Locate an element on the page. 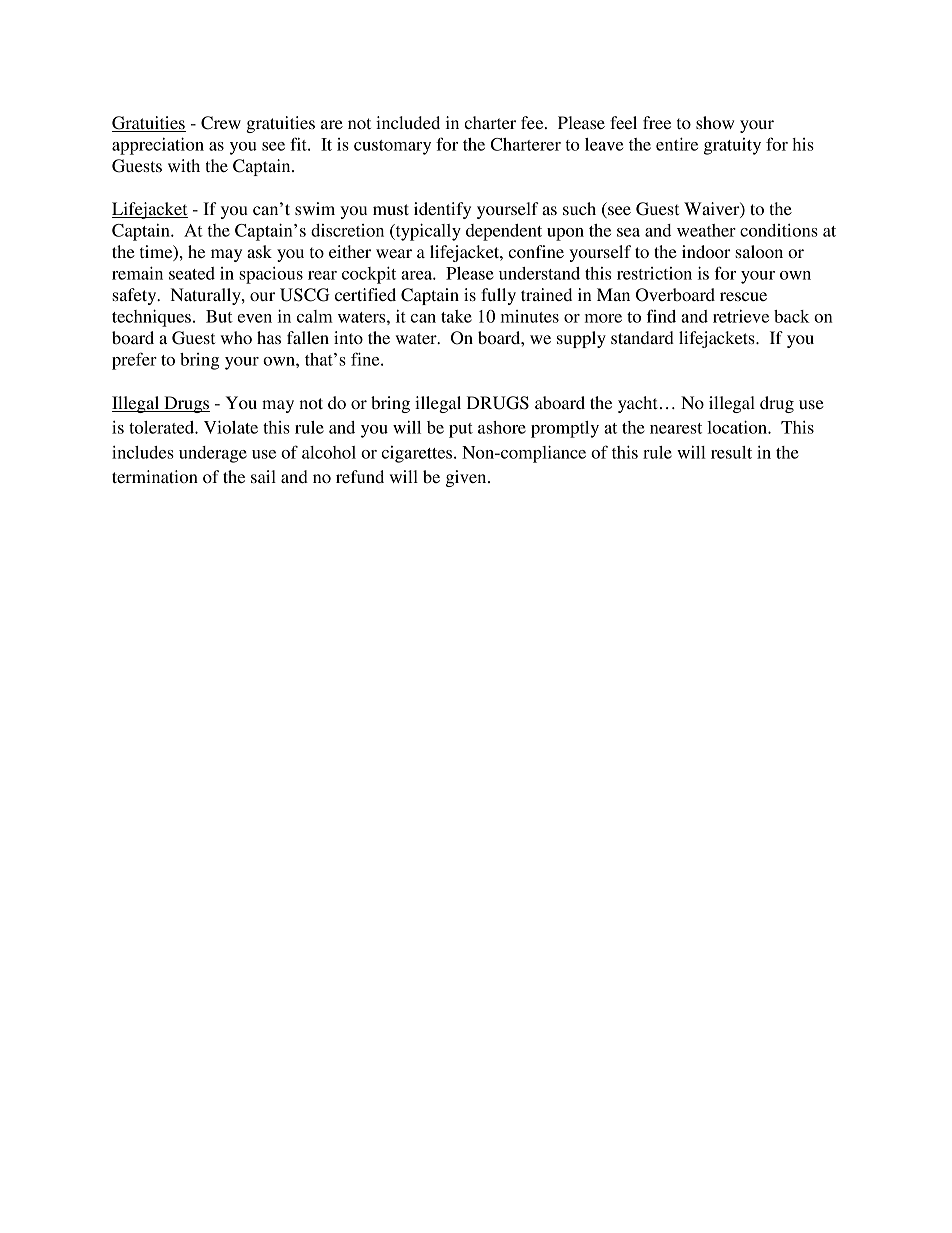 This page has height=1233, width=952. result is located at coordinates (731, 452).
